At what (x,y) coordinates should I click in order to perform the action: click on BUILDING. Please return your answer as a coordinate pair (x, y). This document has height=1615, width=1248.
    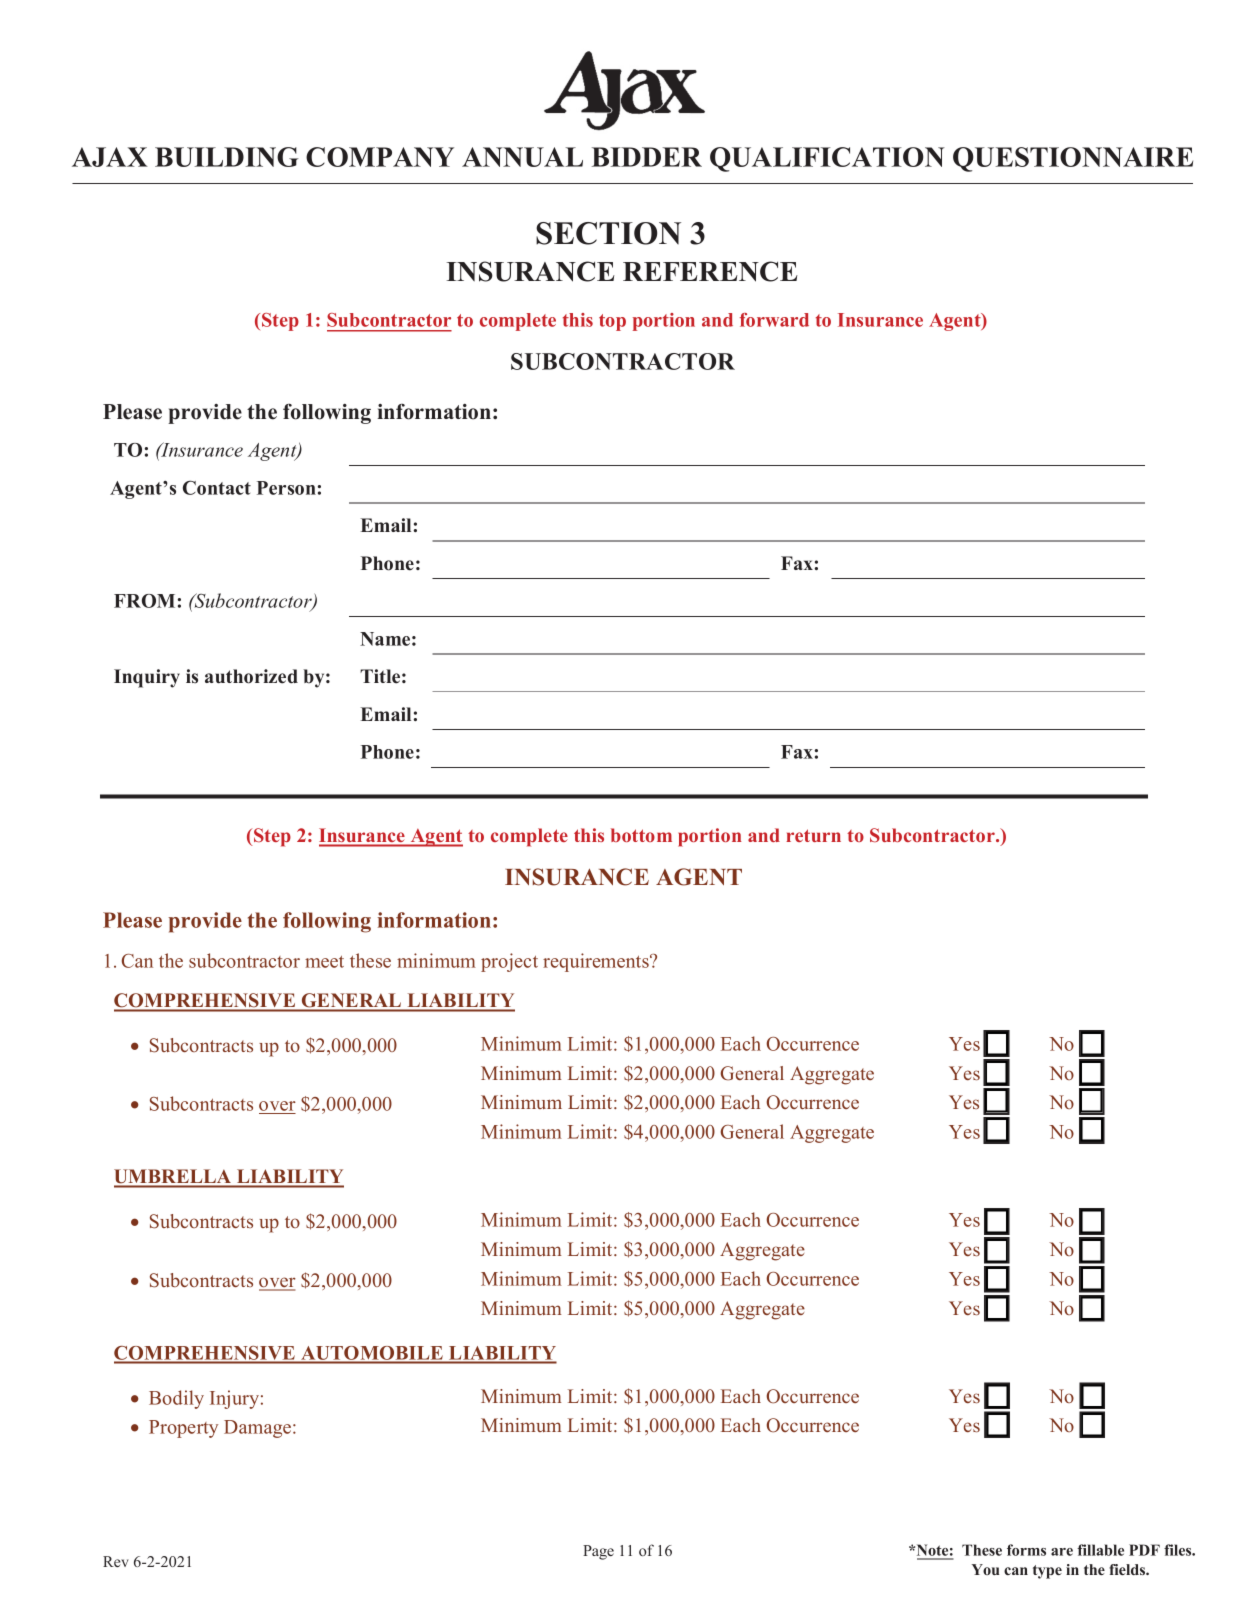
    Looking at the image, I should click on (227, 157).
